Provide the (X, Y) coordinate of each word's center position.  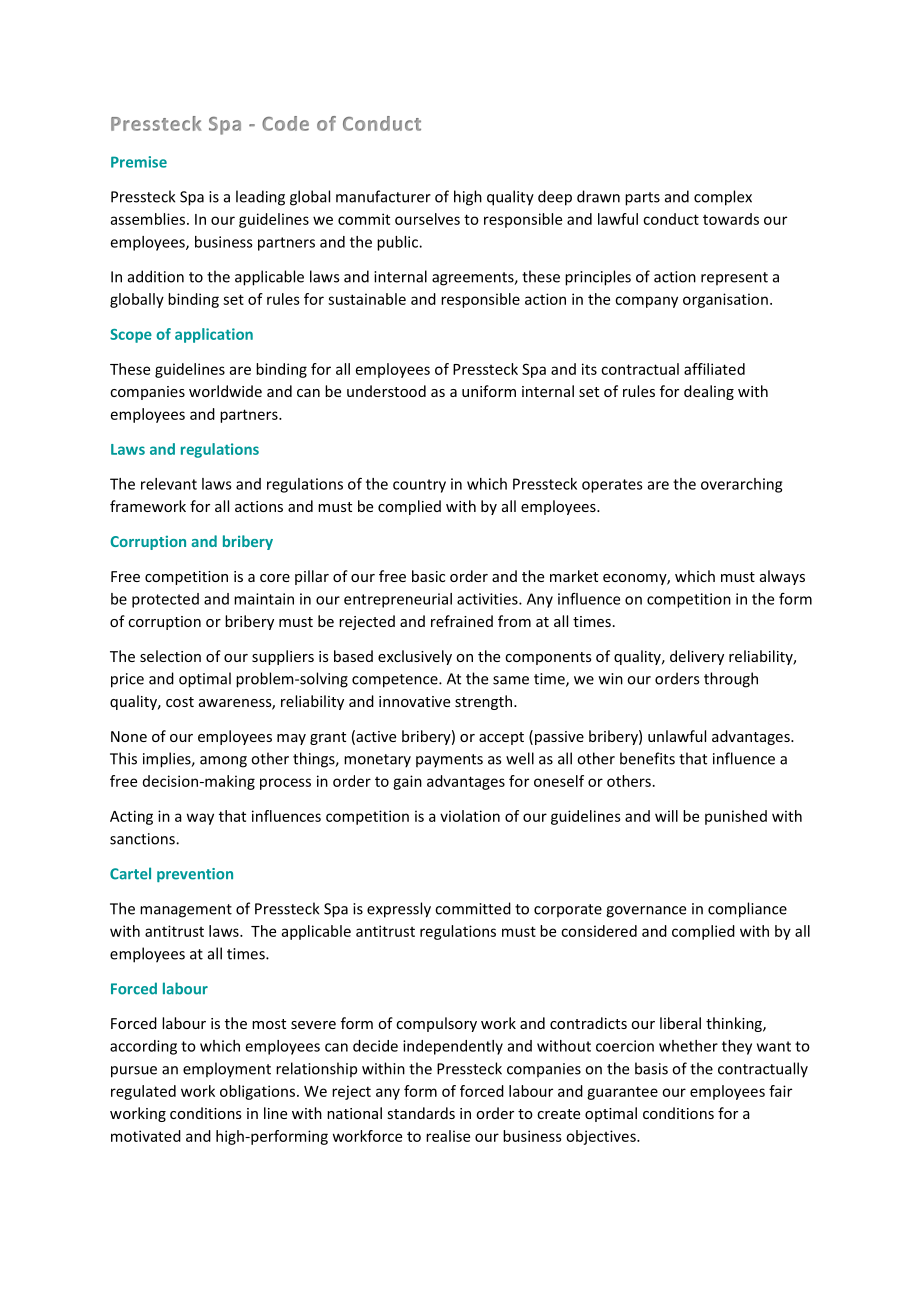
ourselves (427, 219)
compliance (747, 910)
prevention (195, 875)
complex (723, 198)
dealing (709, 392)
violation (470, 816)
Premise (139, 162)
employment (227, 1070)
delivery (697, 657)
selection (170, 656)
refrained (462, 621)
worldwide (225, 391)
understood (386, 391)
